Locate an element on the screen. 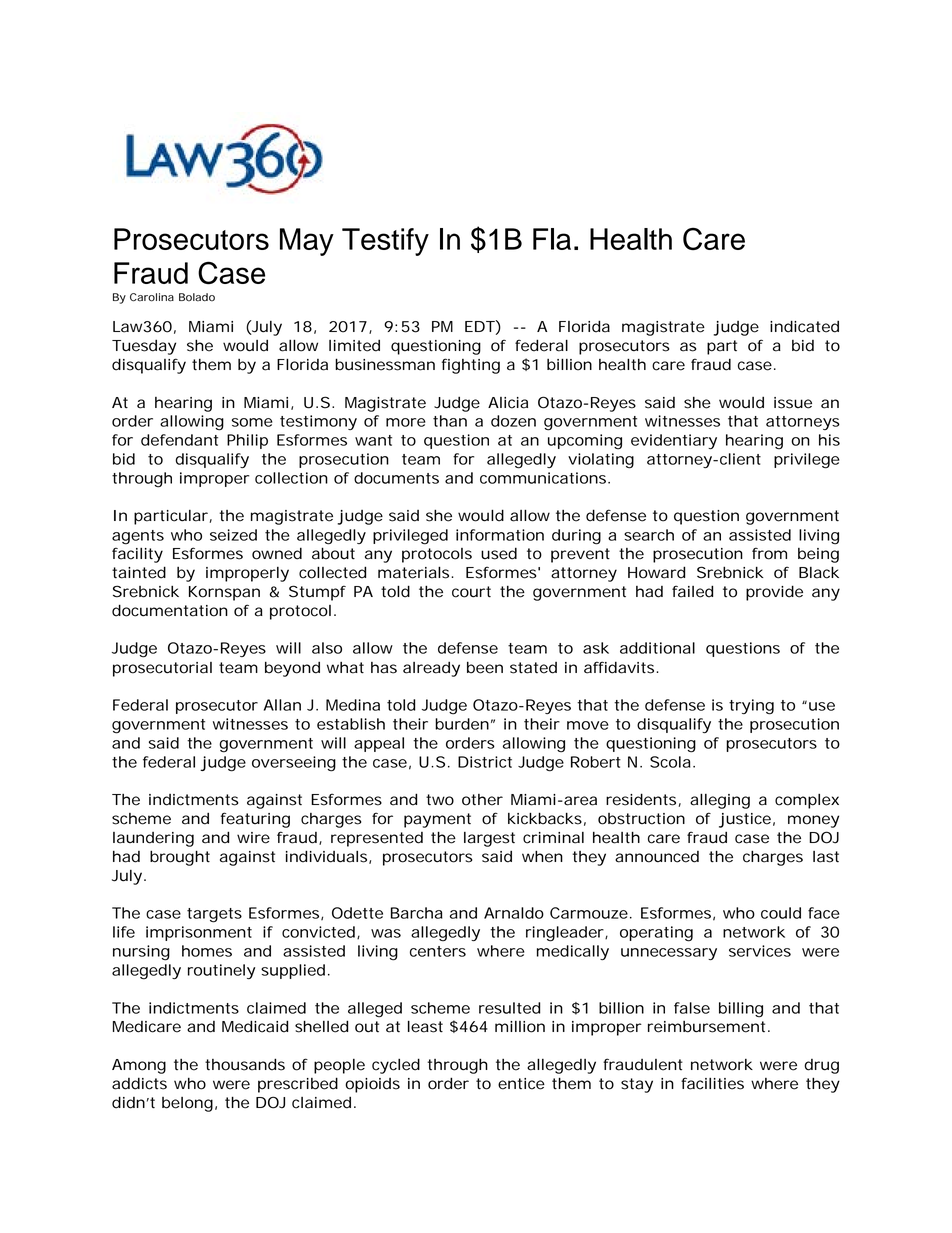  beyond is located at coordinates (292, 669).
